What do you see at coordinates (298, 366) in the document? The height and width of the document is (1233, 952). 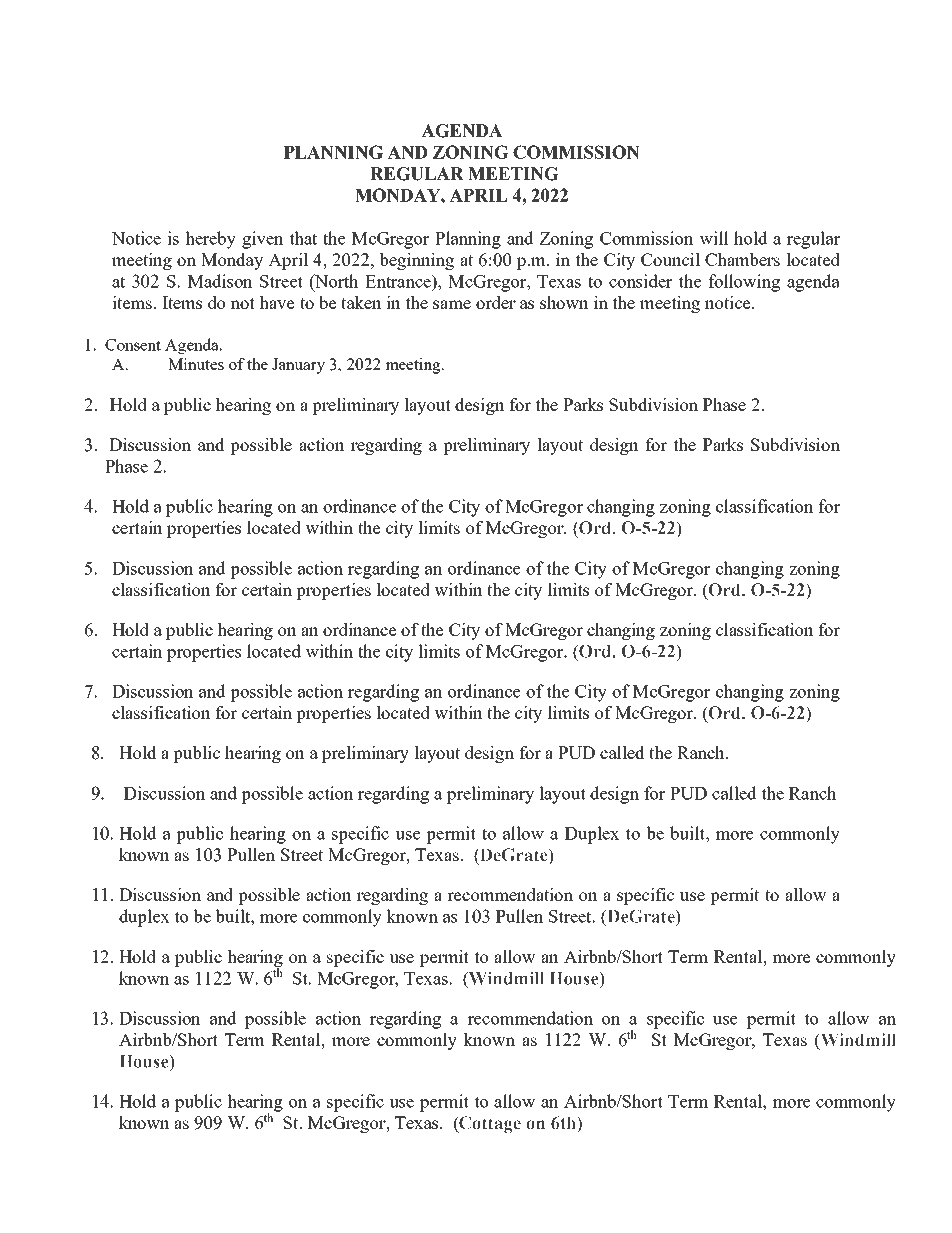 I see `January` at bounding box center [298, 366].
